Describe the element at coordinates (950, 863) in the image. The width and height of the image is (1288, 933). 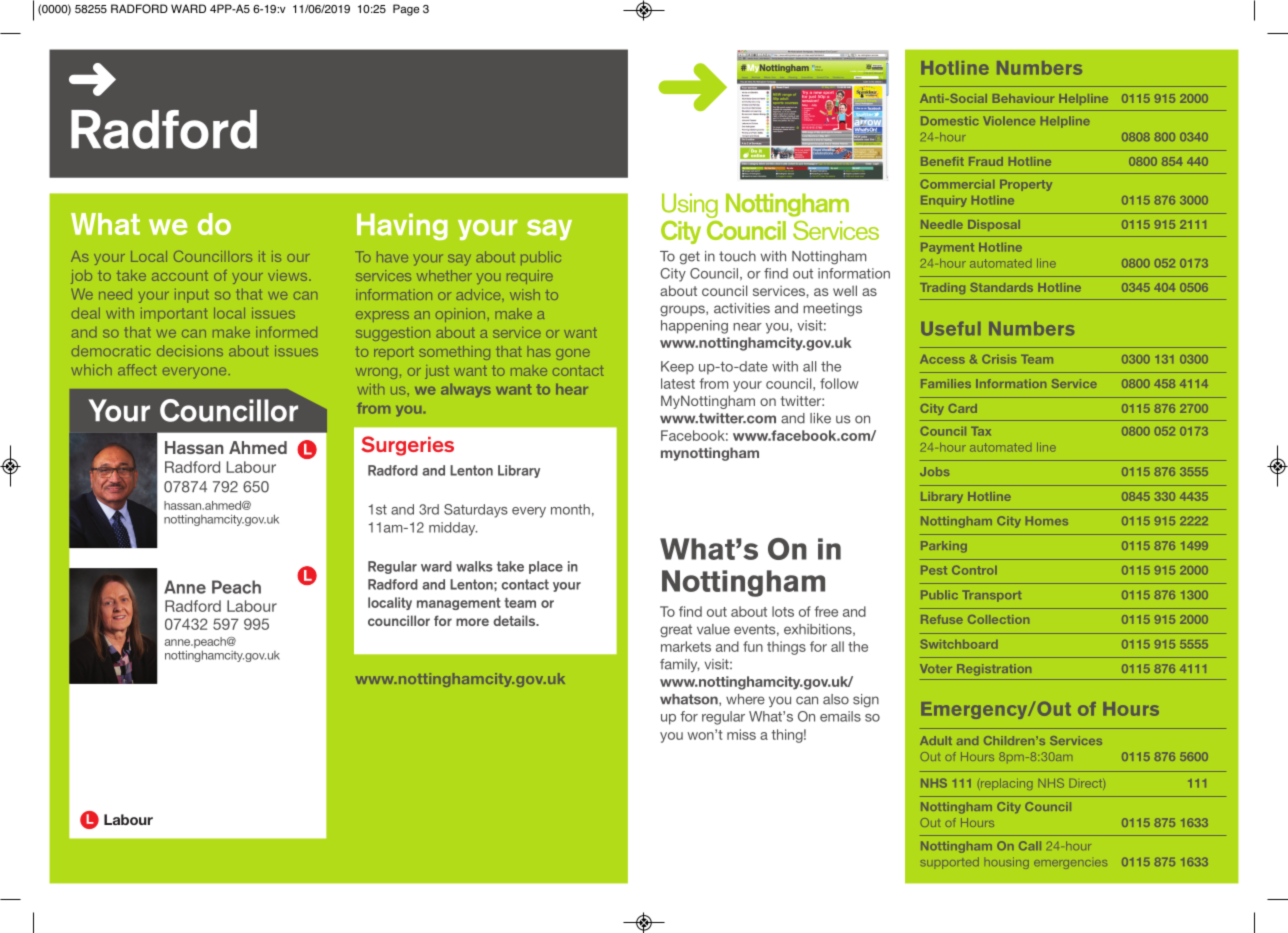
I see `supported` at that location.
